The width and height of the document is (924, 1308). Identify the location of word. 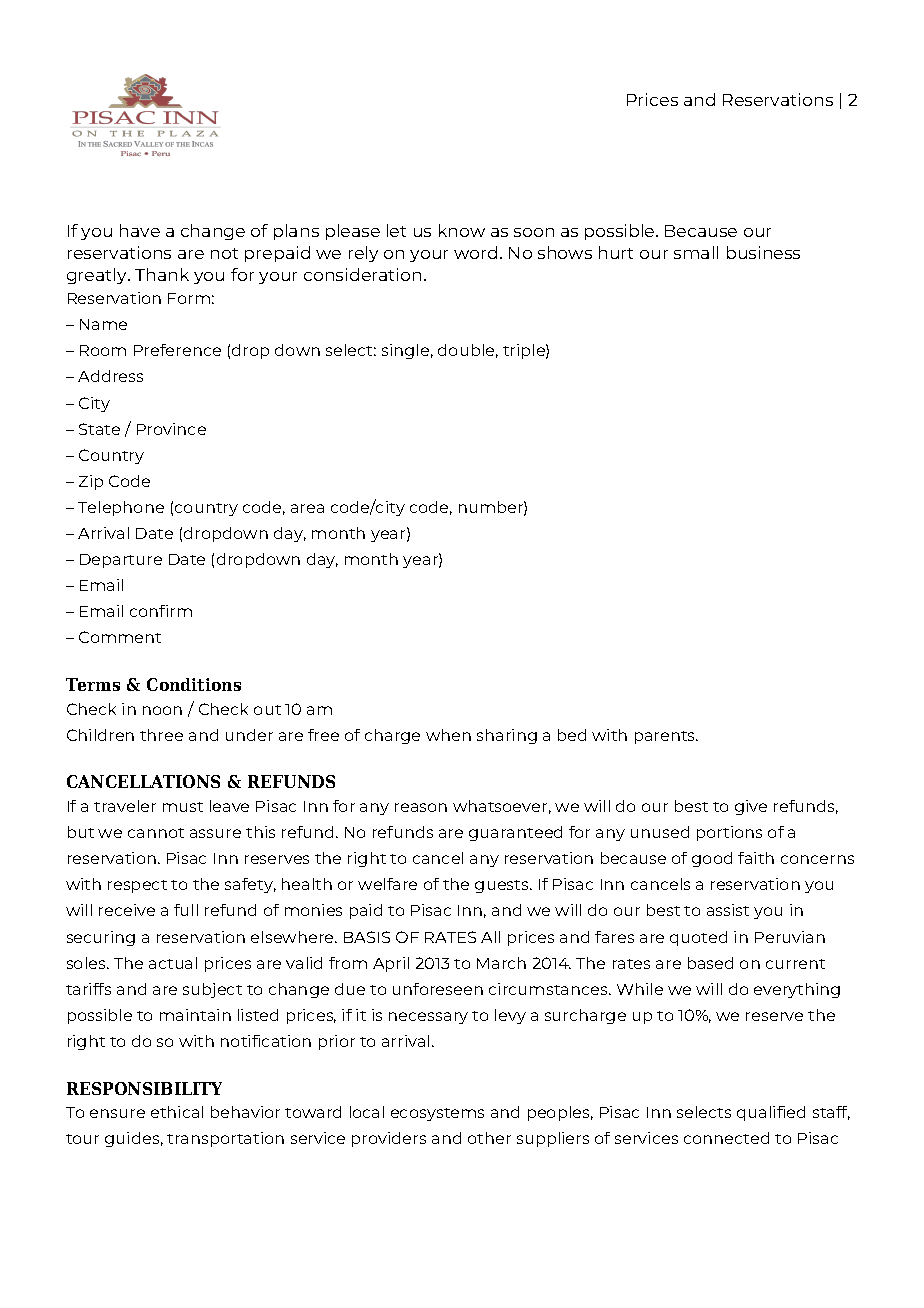
(475, 252).
